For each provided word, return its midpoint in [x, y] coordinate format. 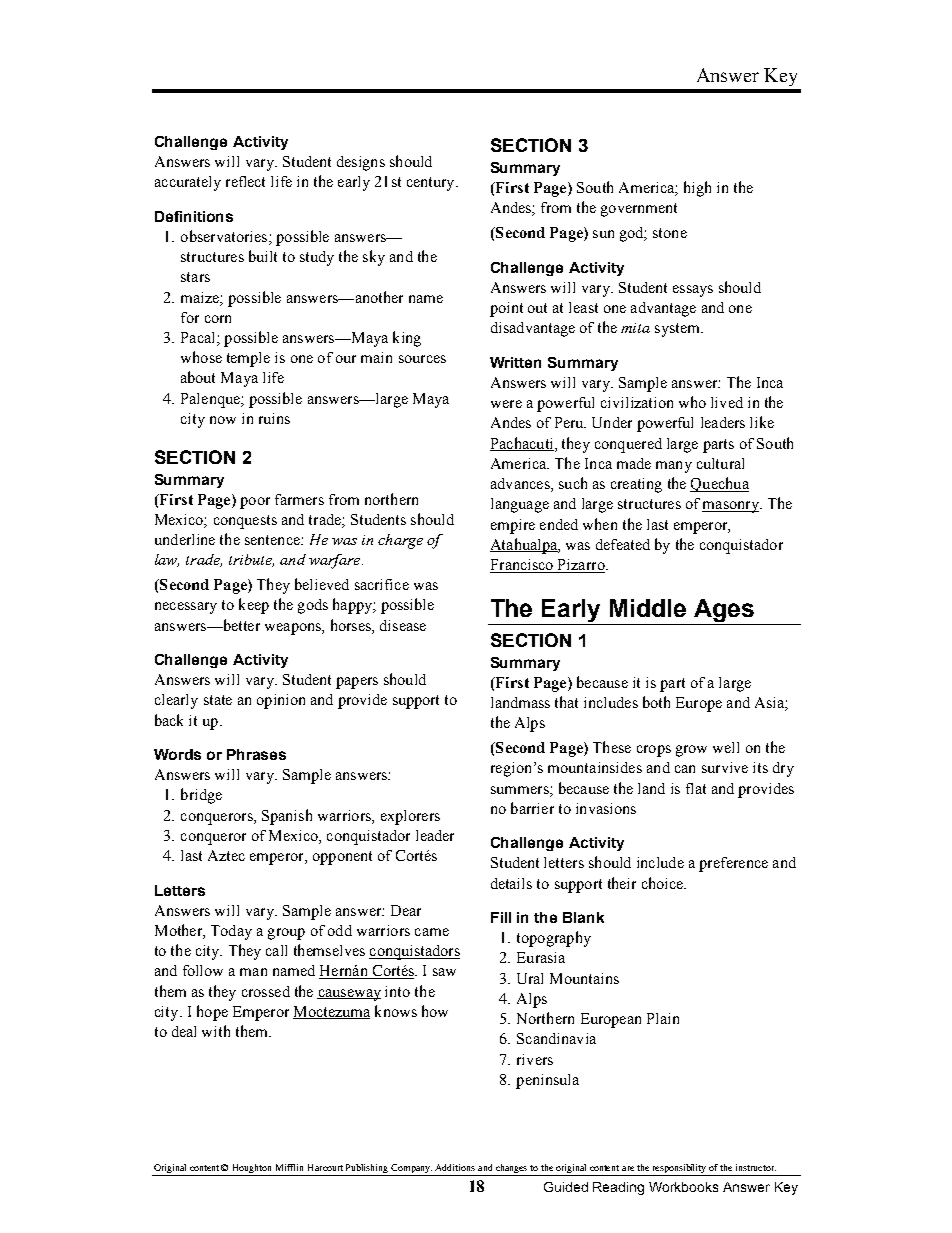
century [432, 184]
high [697, 189]
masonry [731, 507]
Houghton [252, 1170]
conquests [245, 522]
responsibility [679, 1170]
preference [733, 864]
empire [513, 526]
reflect [245, 181]
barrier [532, 808]
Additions [455, 1167]
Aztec [226, 855]
